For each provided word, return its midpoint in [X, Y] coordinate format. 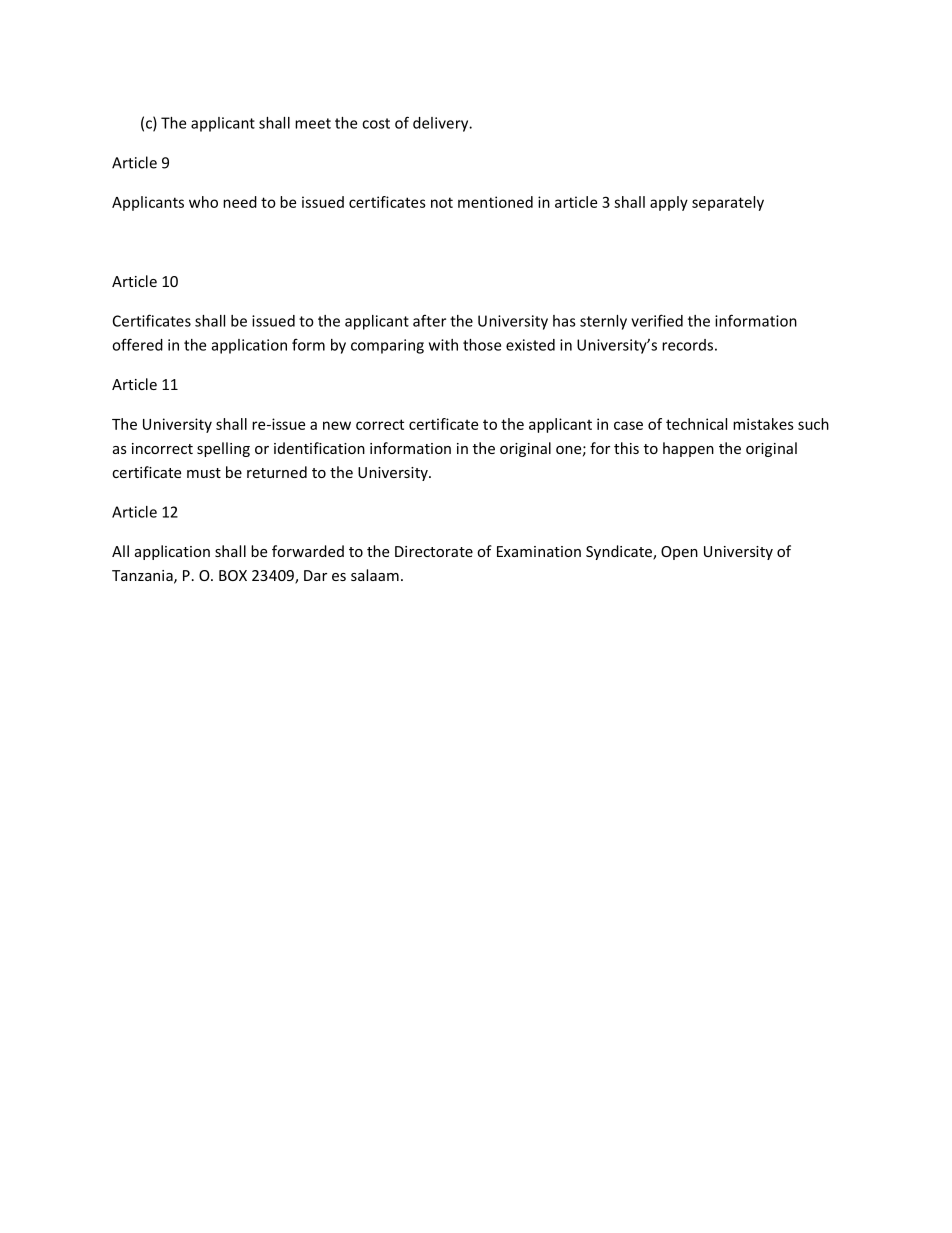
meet [313, 123]
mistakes [763, 424]
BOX [233, 575]
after [429, 320]
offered [137, 344]
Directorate [434, 551]
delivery [442, 124]
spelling [223, 449]
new [337, 425]
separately [728, 203]
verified [657, 320]
